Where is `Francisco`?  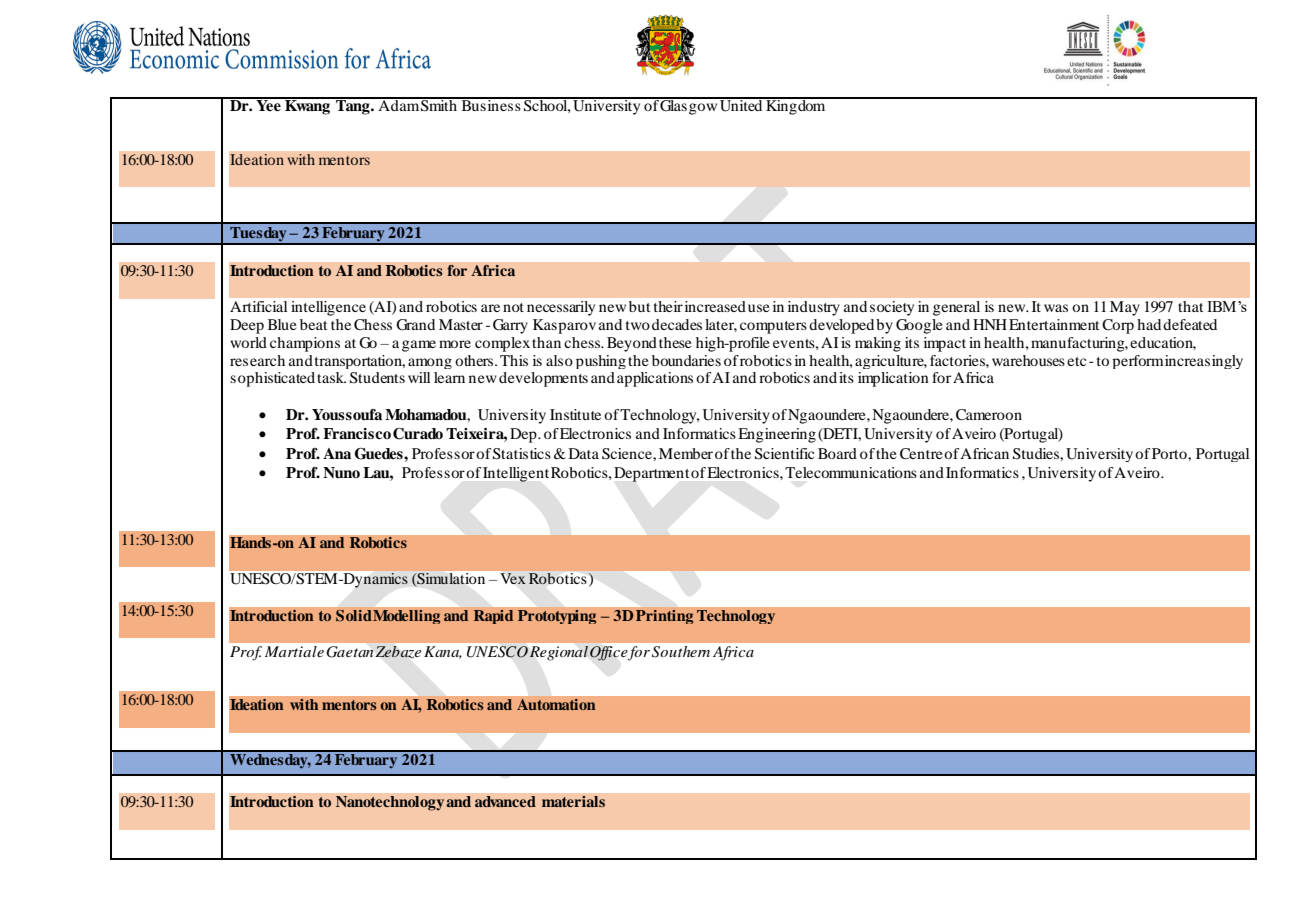 Francisco is located at coordinates (357, 433).
